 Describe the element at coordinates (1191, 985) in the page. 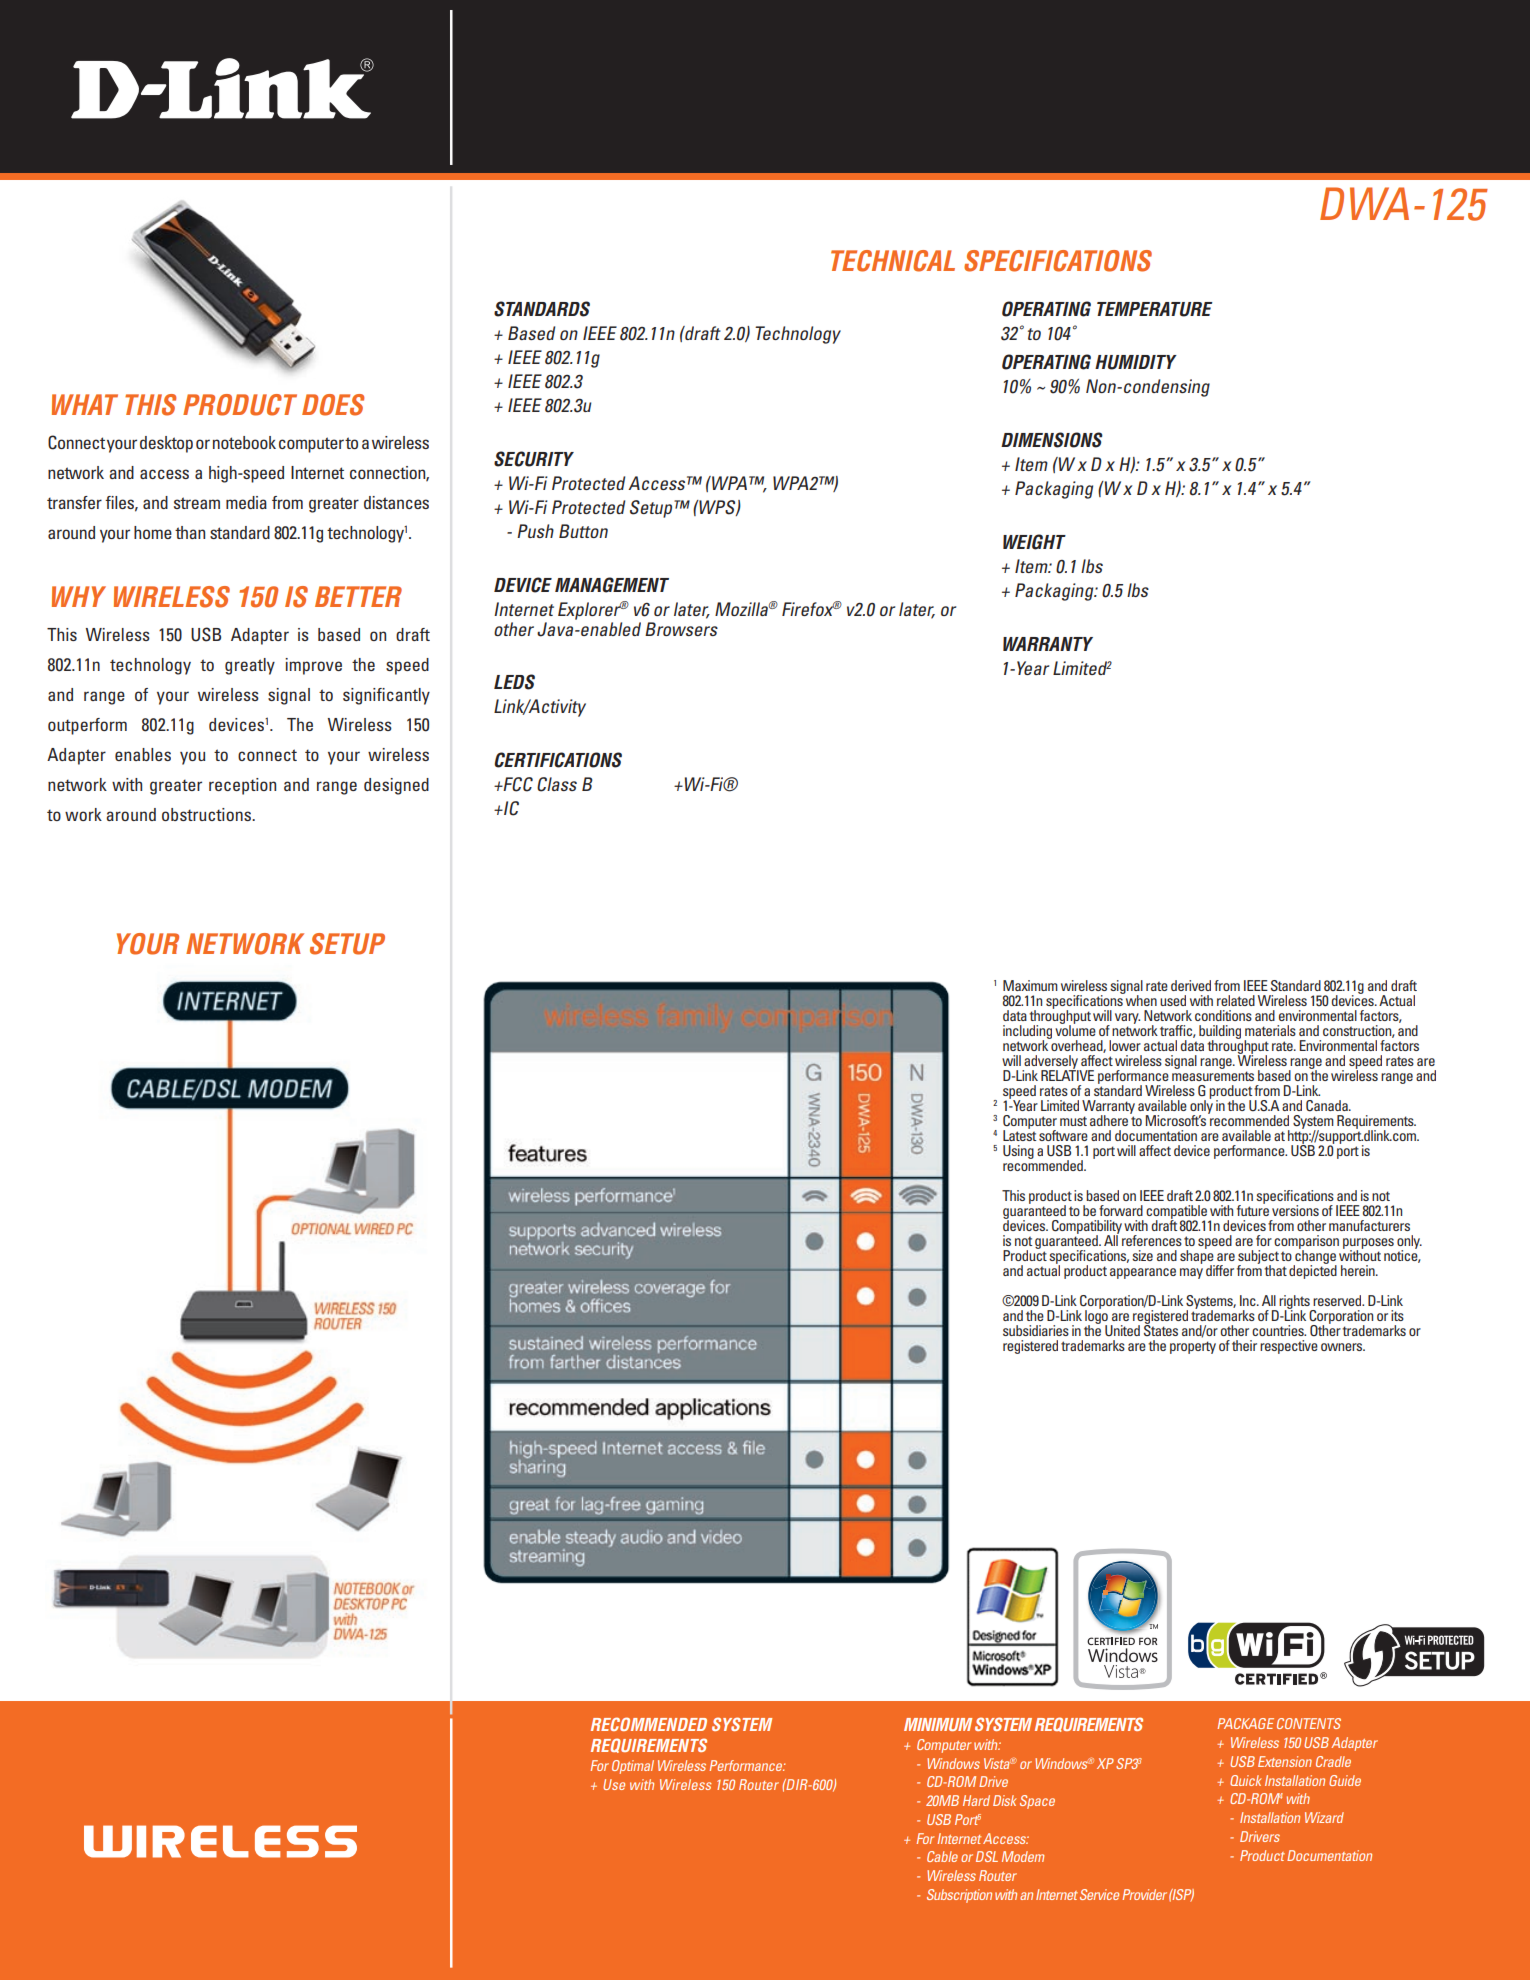

I see `derived` at that location.
